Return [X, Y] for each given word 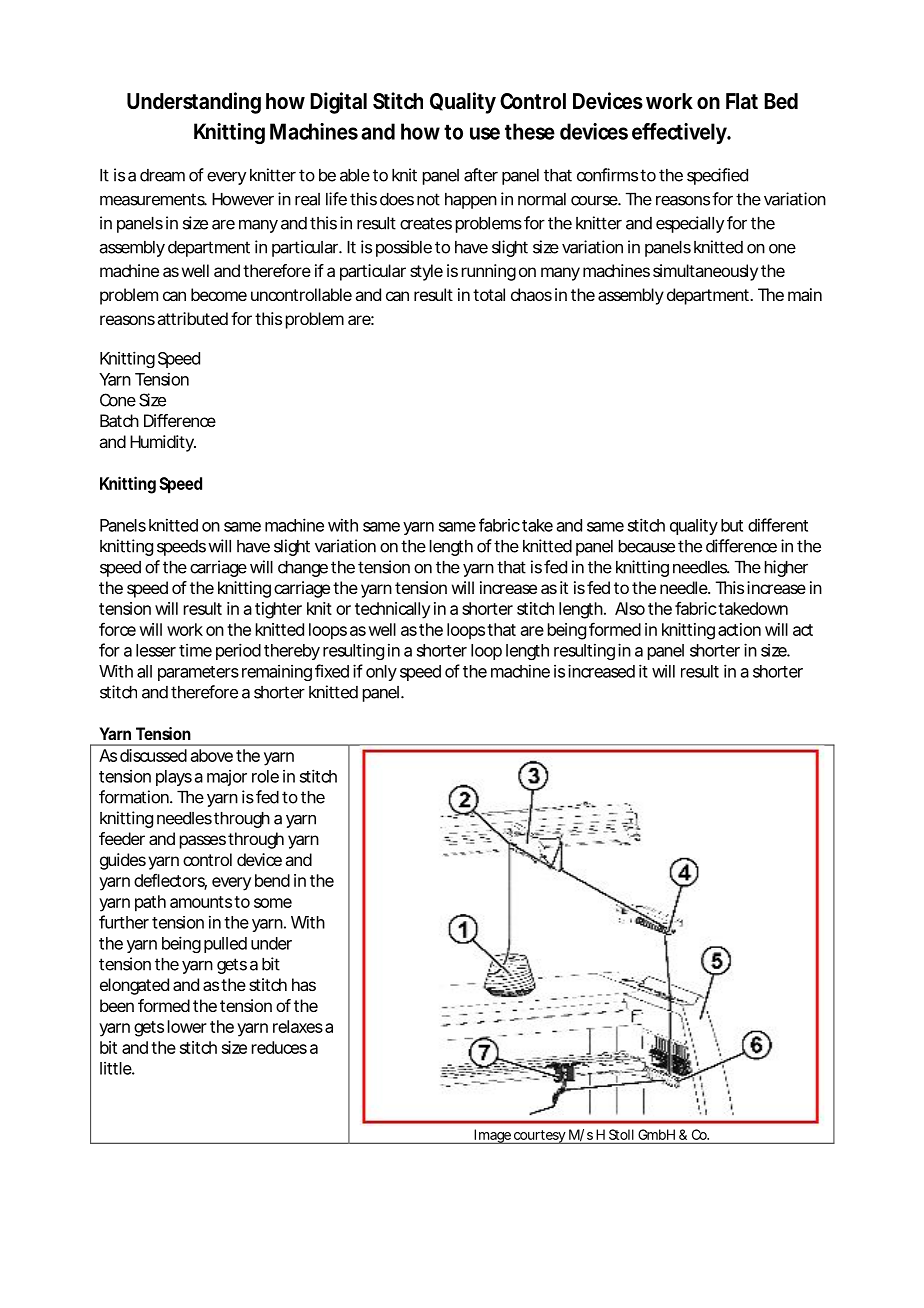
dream [162, 175]
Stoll [621, 1134]
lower [187, 1026]
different [778, 525]
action [739, 629]
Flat [742, 101]
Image [492, 1136]
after [481, 175]
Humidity [163, 443]
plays [174, 778]
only [381, 673]
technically [392, 610]
